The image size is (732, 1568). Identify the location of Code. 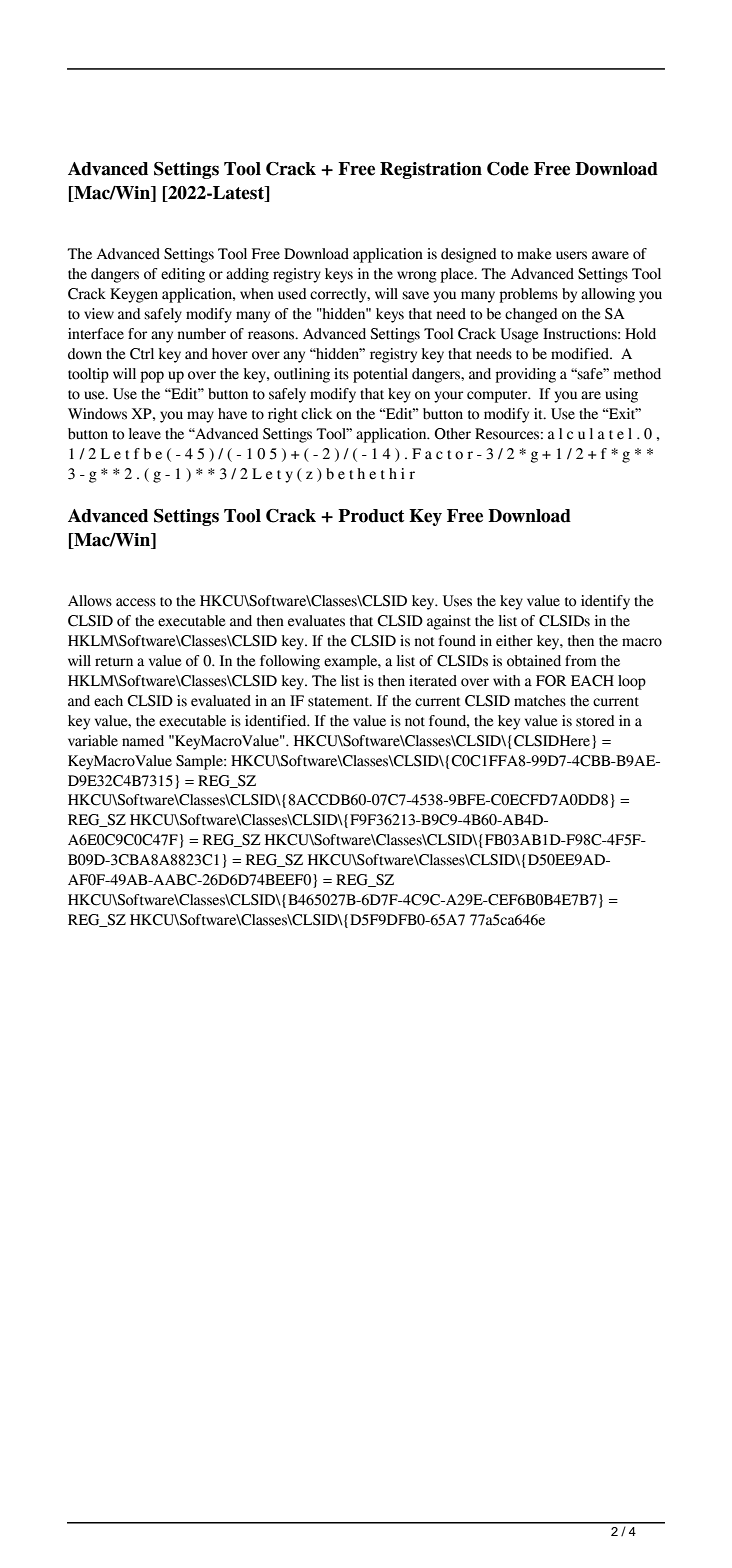
(508, 169).
